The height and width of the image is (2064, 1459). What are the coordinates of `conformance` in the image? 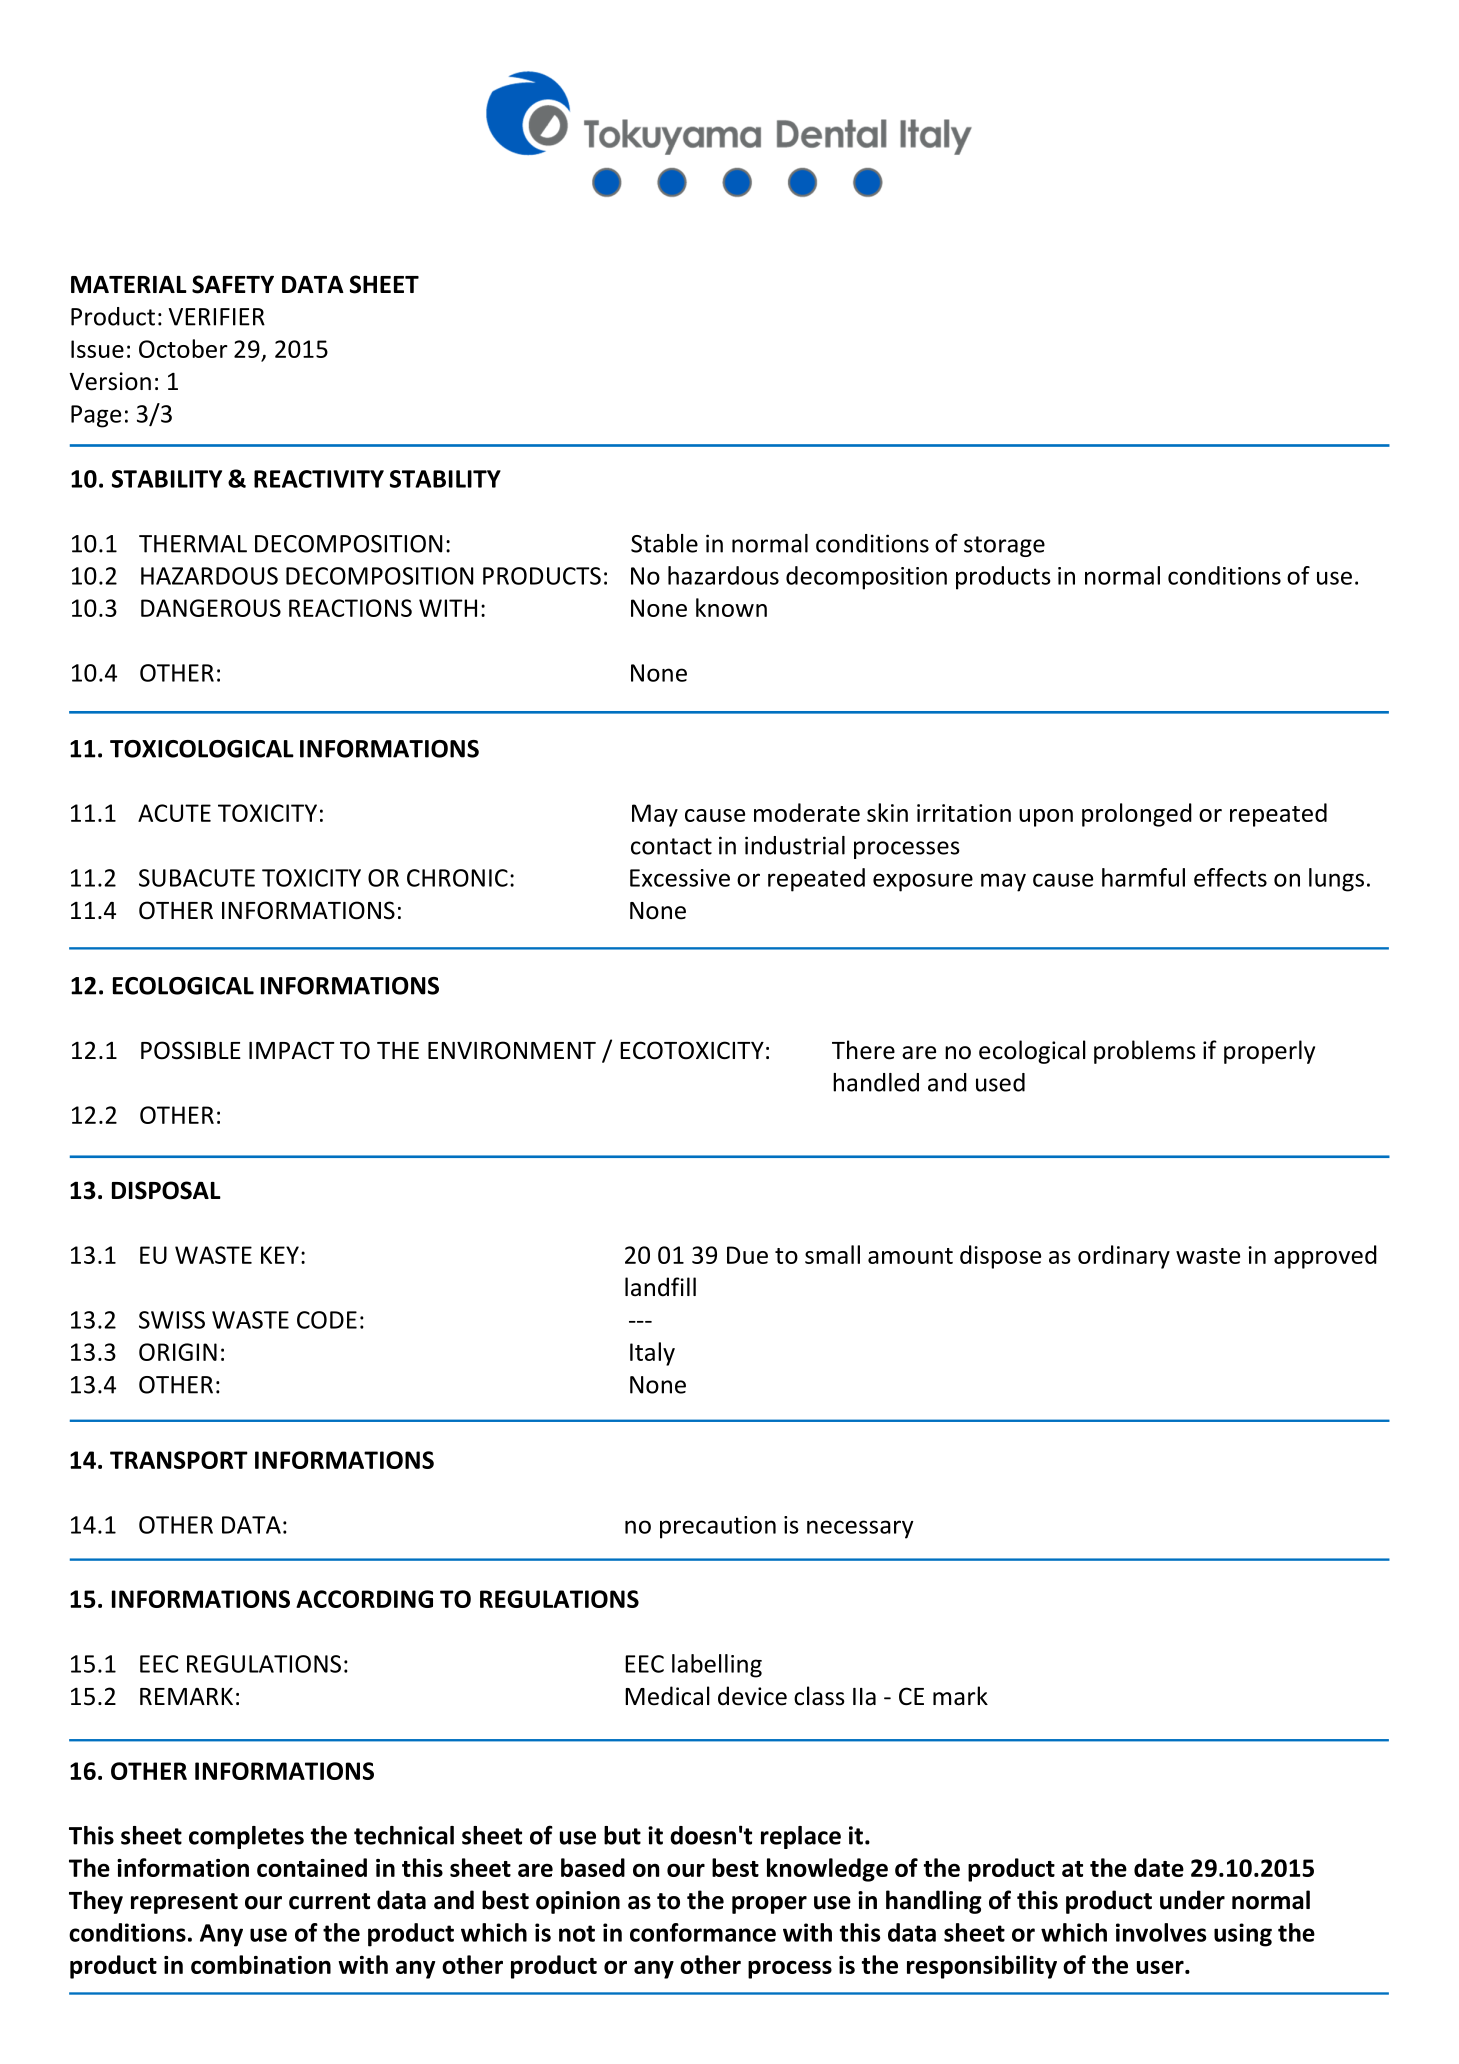 It's located at (703, 1932).
